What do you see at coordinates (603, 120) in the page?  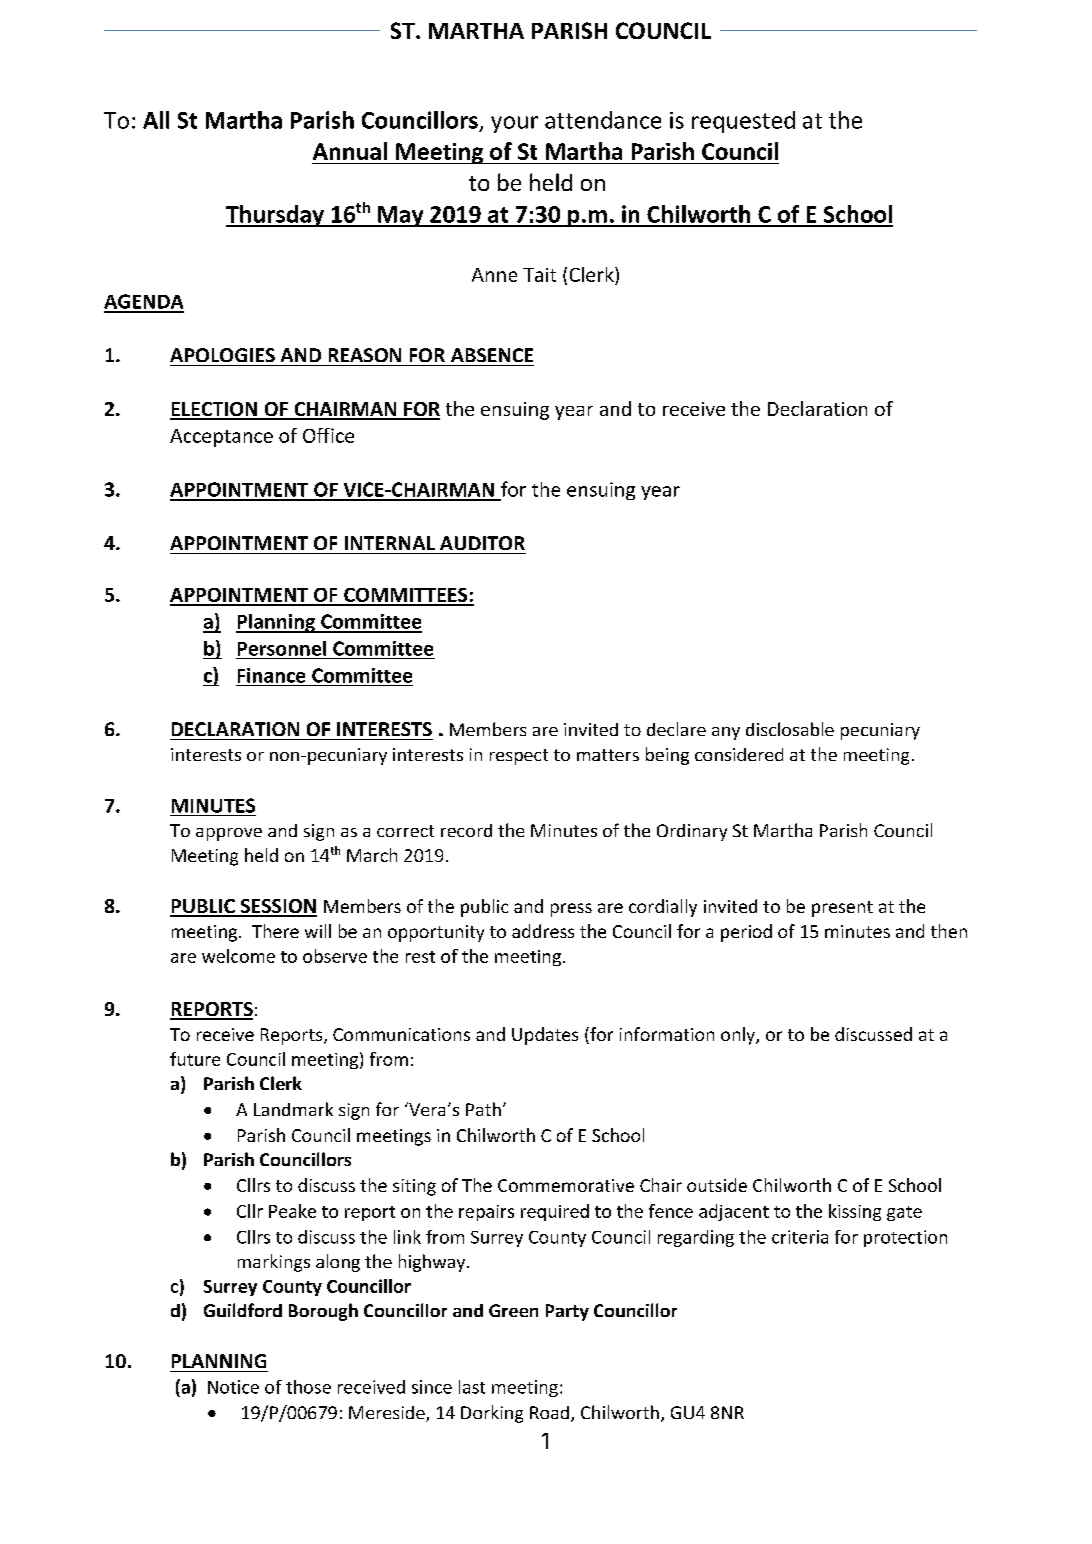 I see `attendance` at bounding box center [603, 120].
